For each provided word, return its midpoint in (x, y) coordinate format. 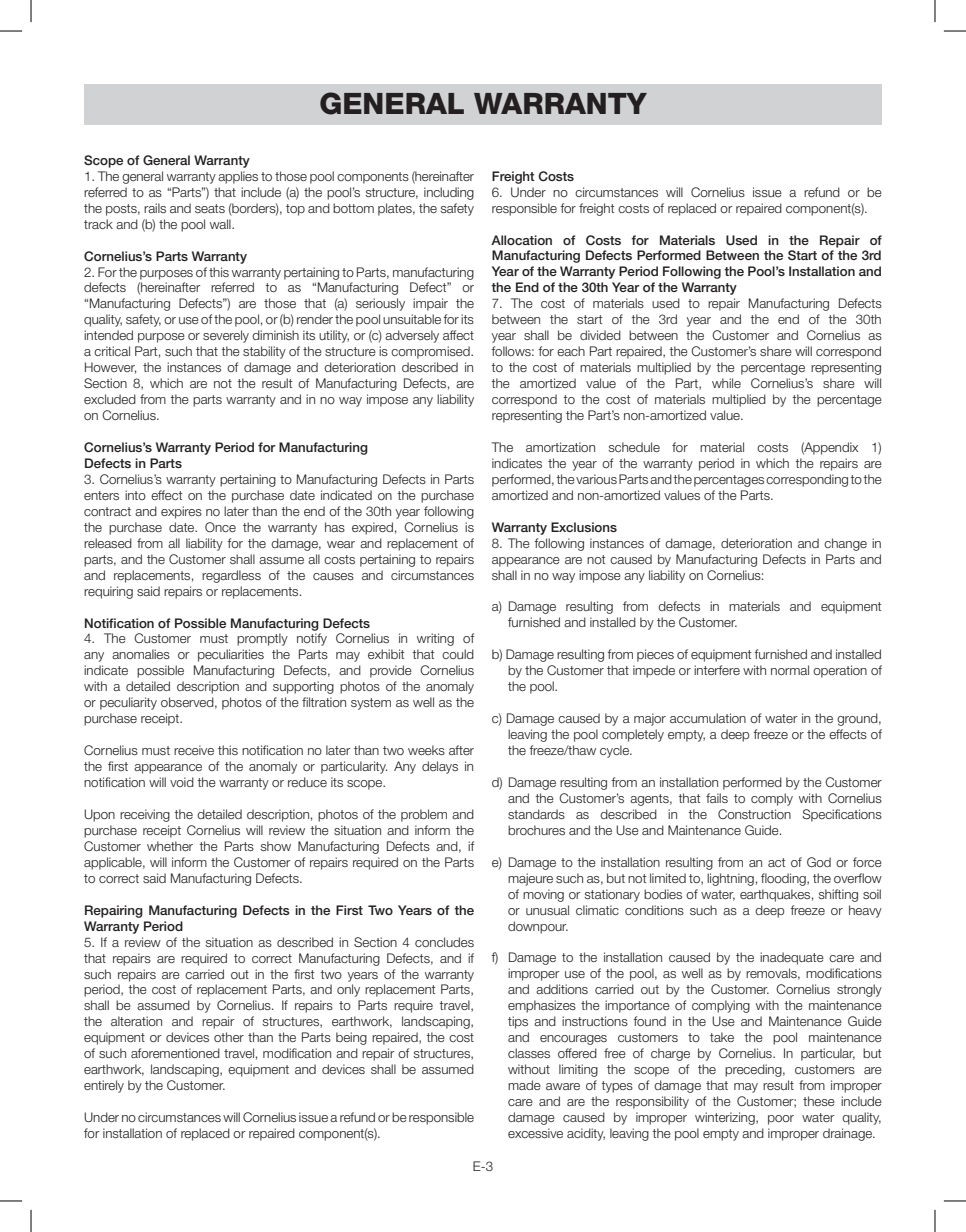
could (458, 654)
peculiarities (231, 655)
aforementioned (175, 1053)
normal (790, 670)
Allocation (521, 240)
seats (210, 208)
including (449, 193)
